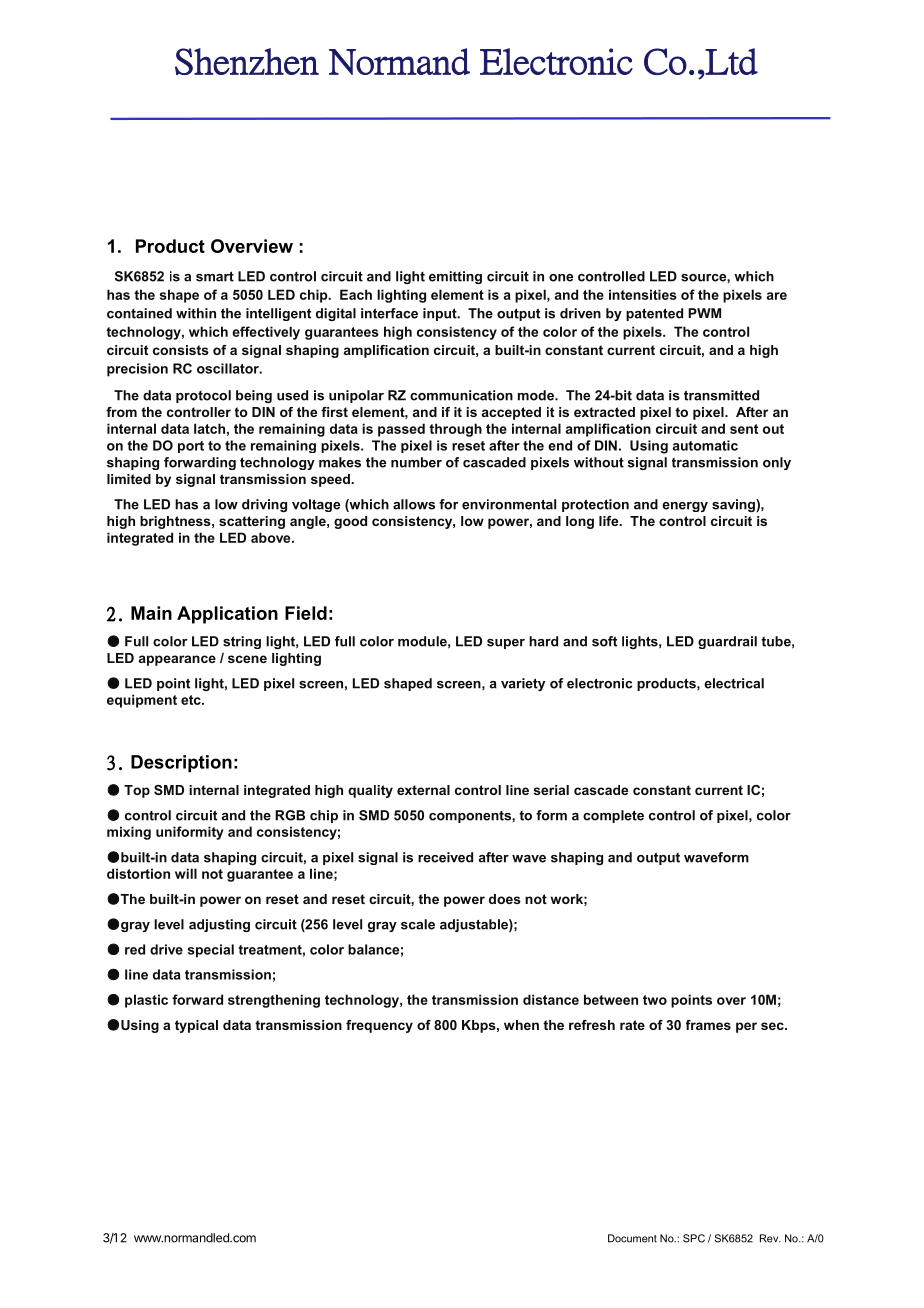 The height and width of the screenshot is (1308, 924). Describe the element at coordinates (643, 294) in the screenshot. I see `intensities` at that location.
